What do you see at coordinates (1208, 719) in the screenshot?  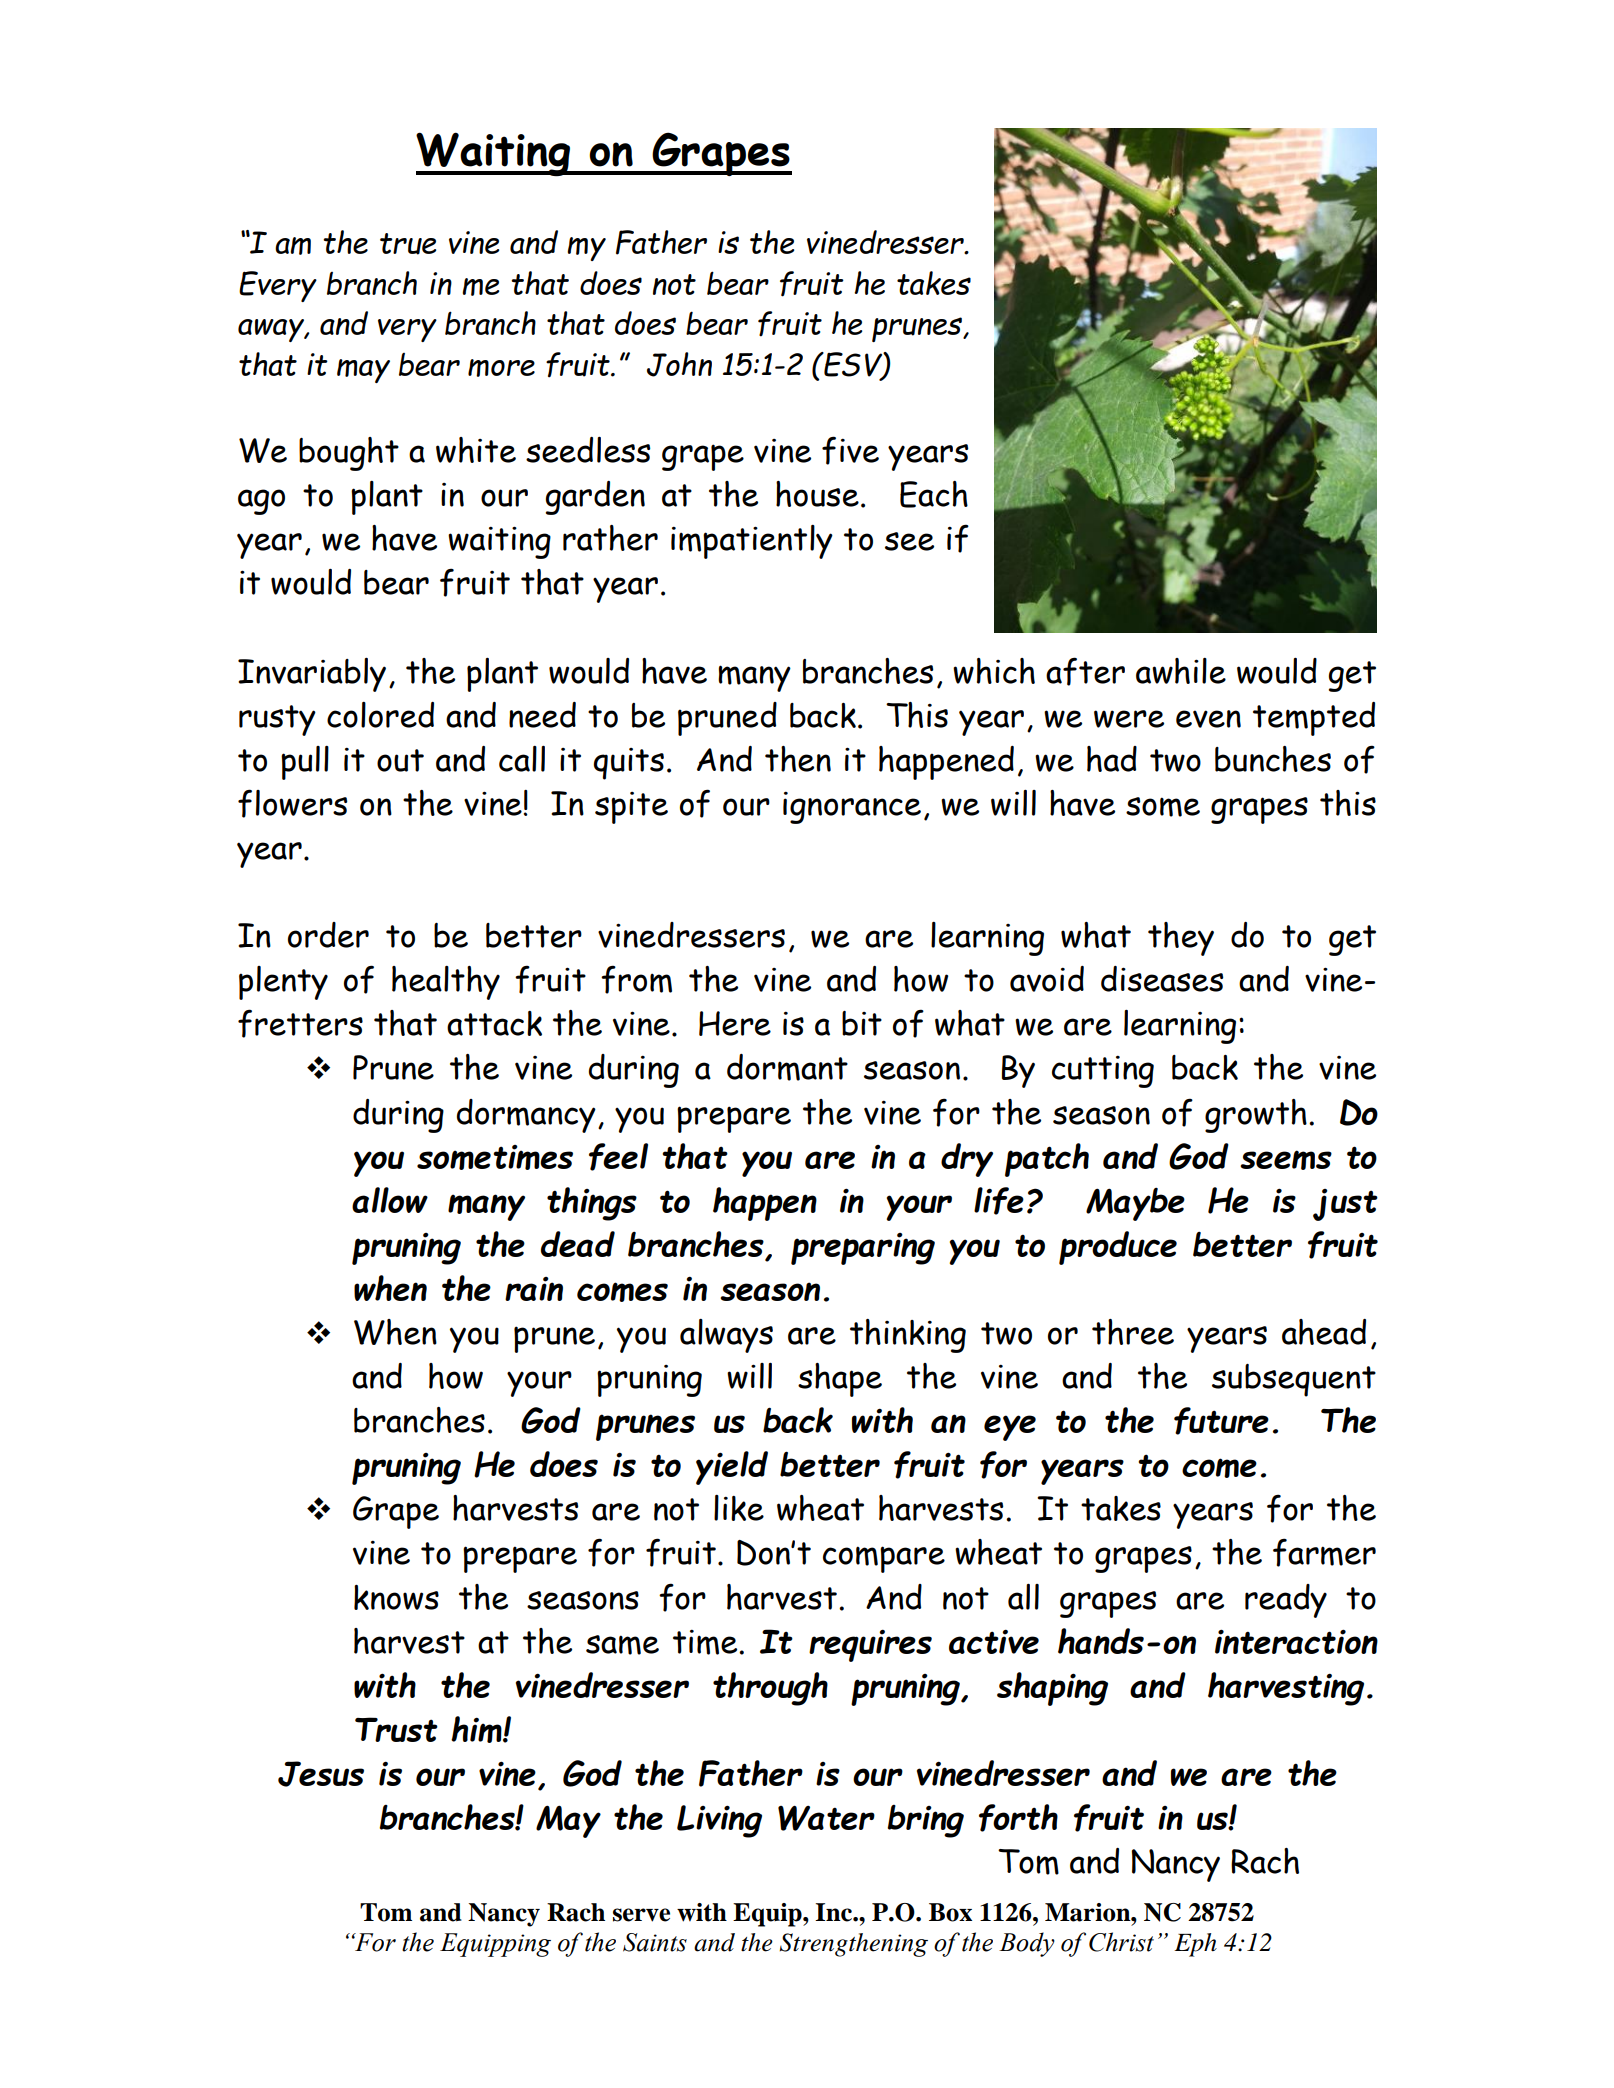 I see `even` at bounding box center [1208, 719].
